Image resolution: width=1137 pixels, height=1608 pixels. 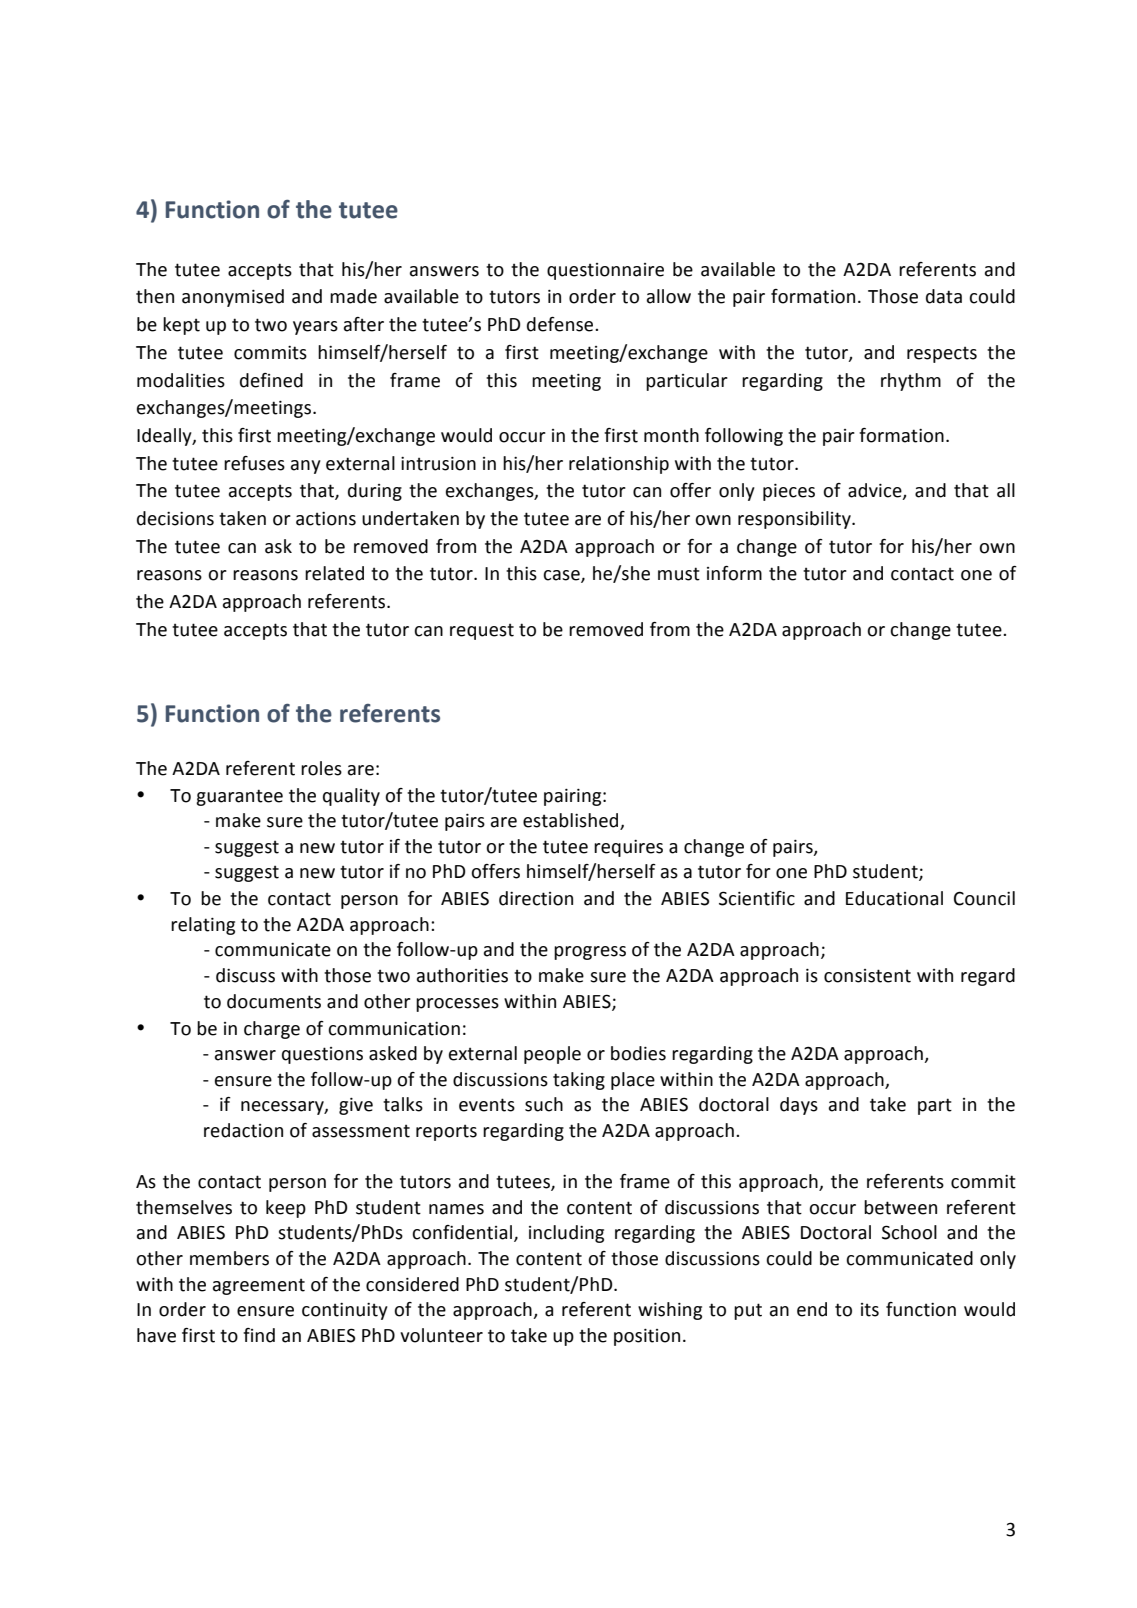 I want to click on days, so click(x=799, y=1106).
